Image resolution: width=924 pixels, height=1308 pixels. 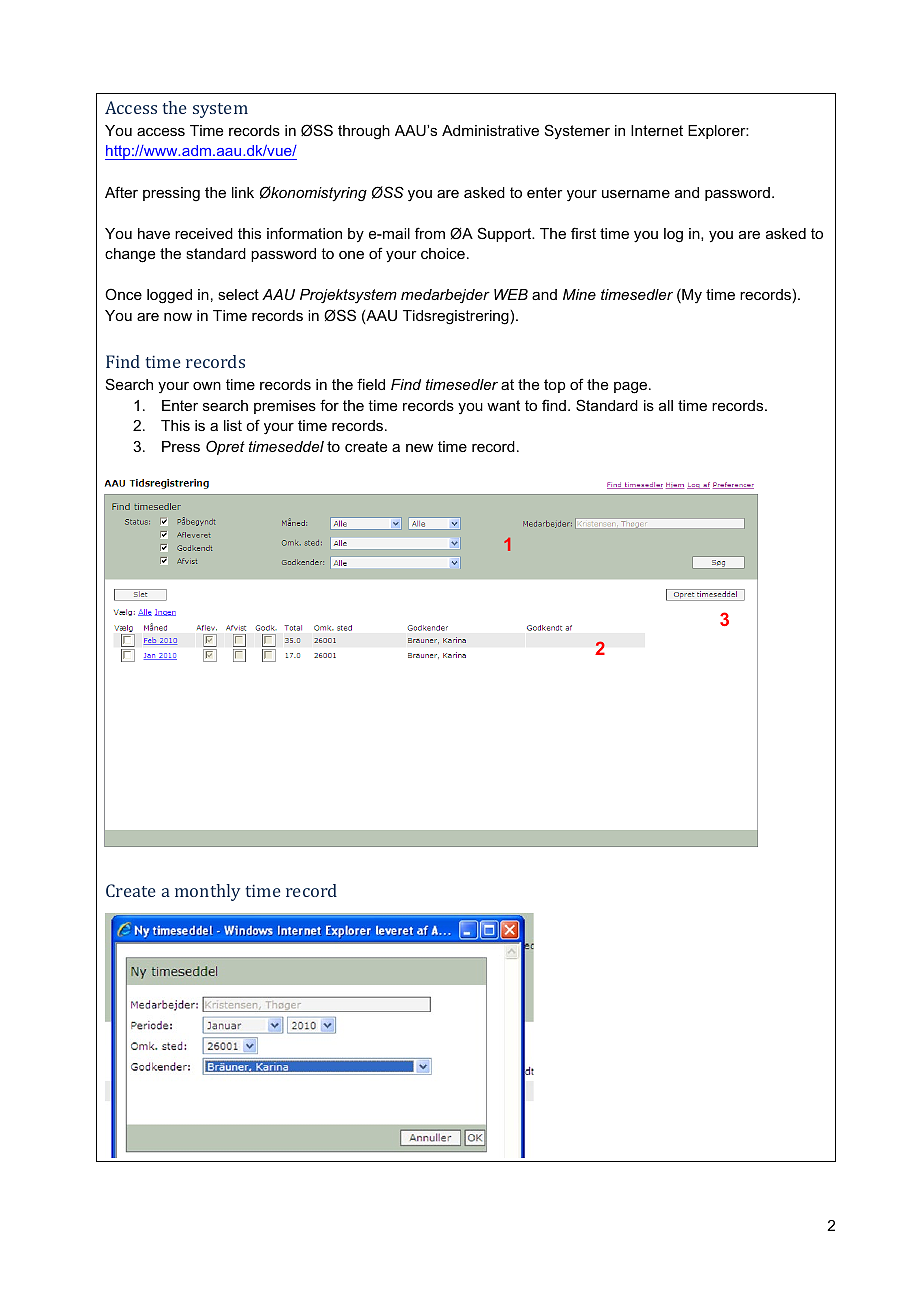 What do you see at coordinates (207, 386) in the screenshot?
I see `own` at bounding box center [207, 386].
